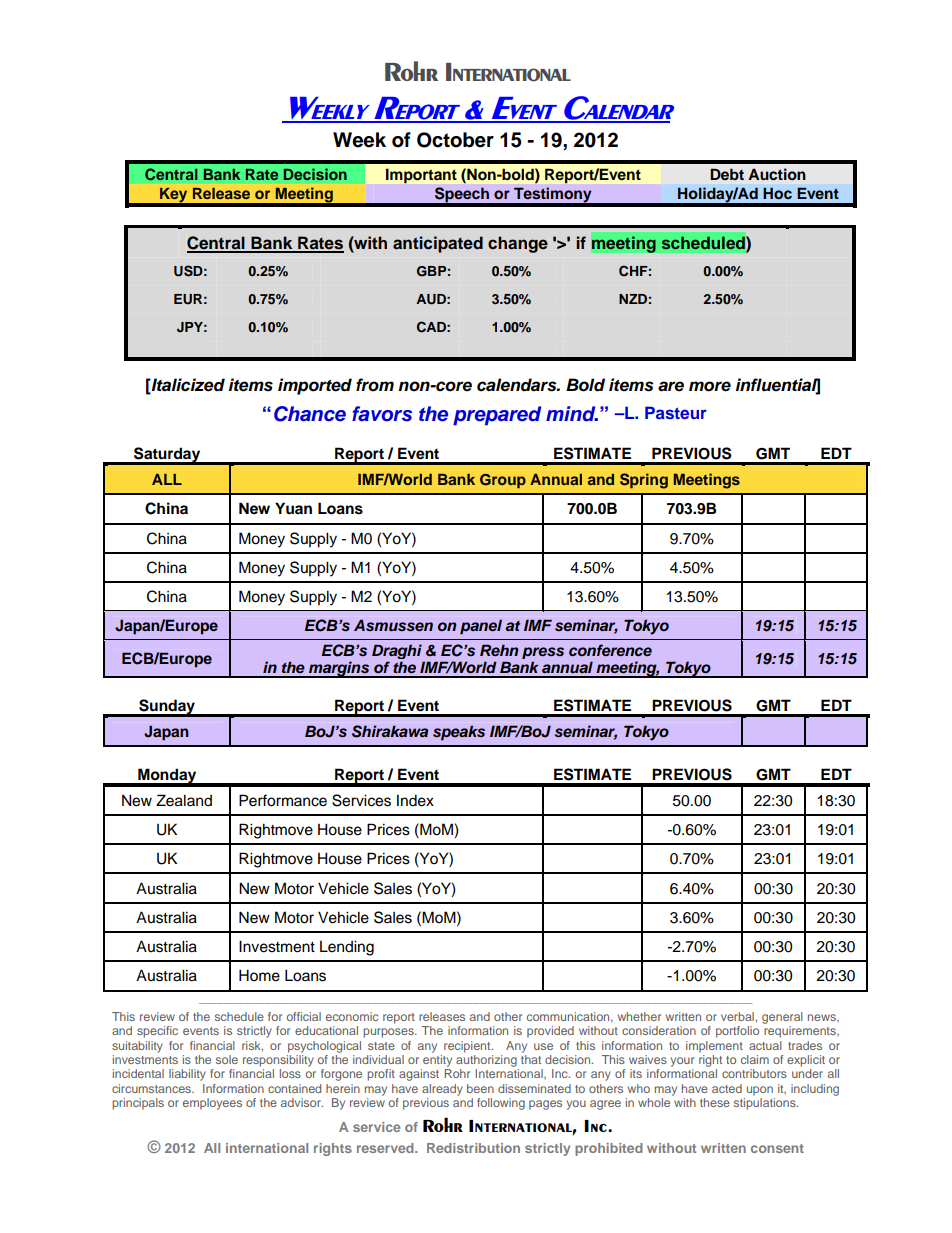 This screenshot has width=952, height=1233. Describe the element at coordinates (610, 650) in the screenshot. I see `conference` at that location.
